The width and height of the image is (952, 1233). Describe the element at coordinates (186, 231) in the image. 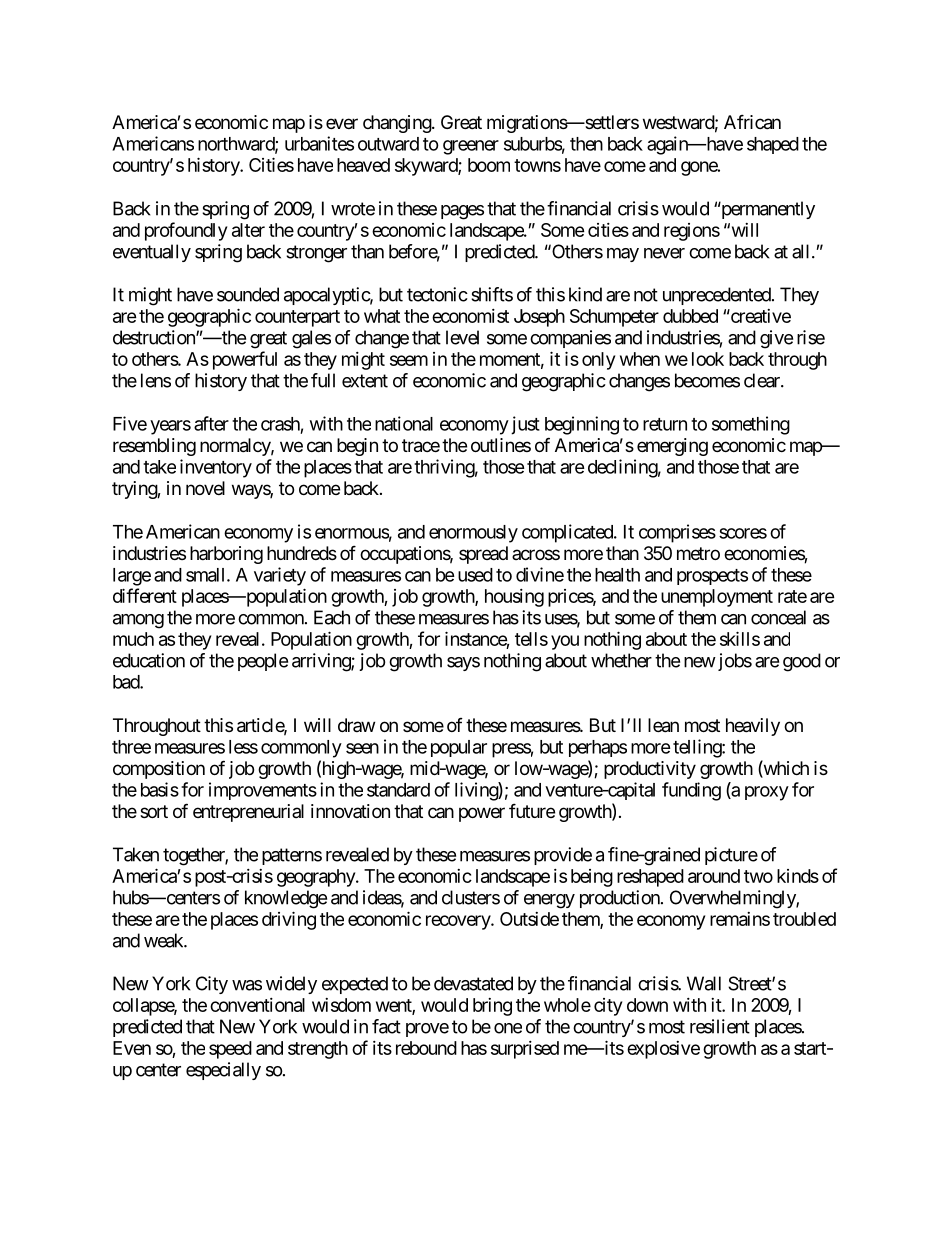

I see `profoundly` at that location.
